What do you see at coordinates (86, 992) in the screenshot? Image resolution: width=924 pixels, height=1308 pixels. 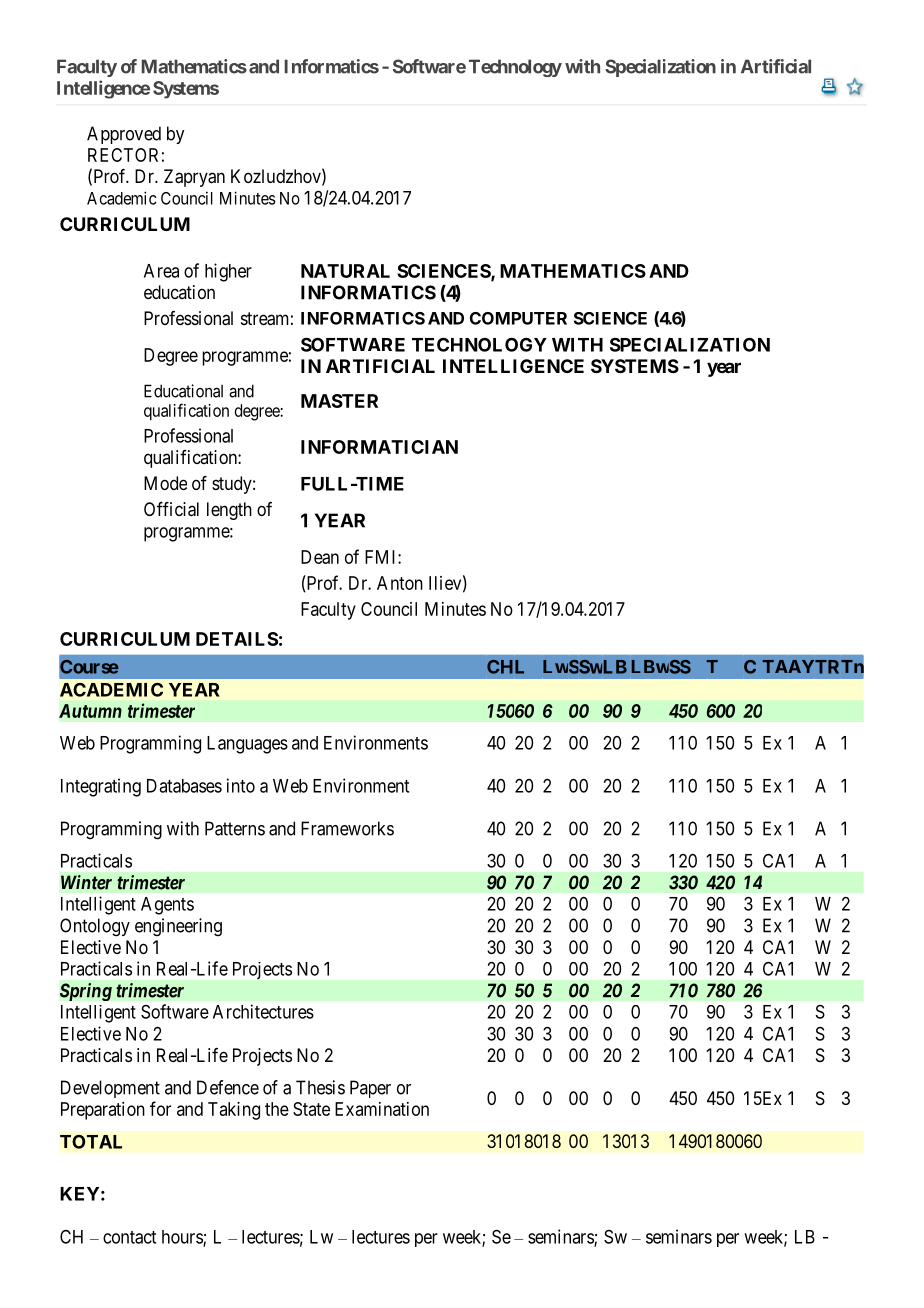 I see `Spring` at bounding box center [86, 992].
